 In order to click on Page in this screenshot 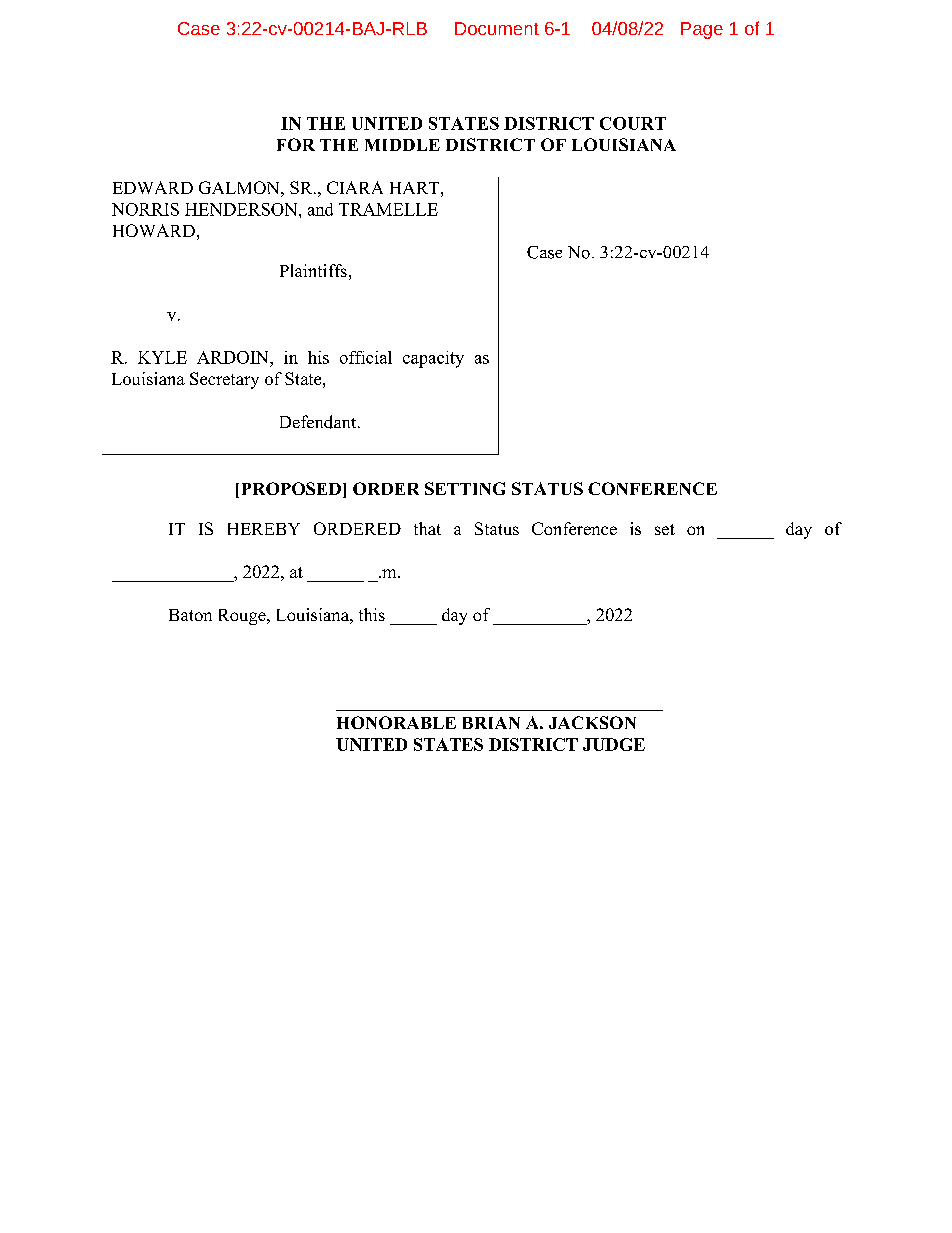, I will do `click(702, 30)`.
